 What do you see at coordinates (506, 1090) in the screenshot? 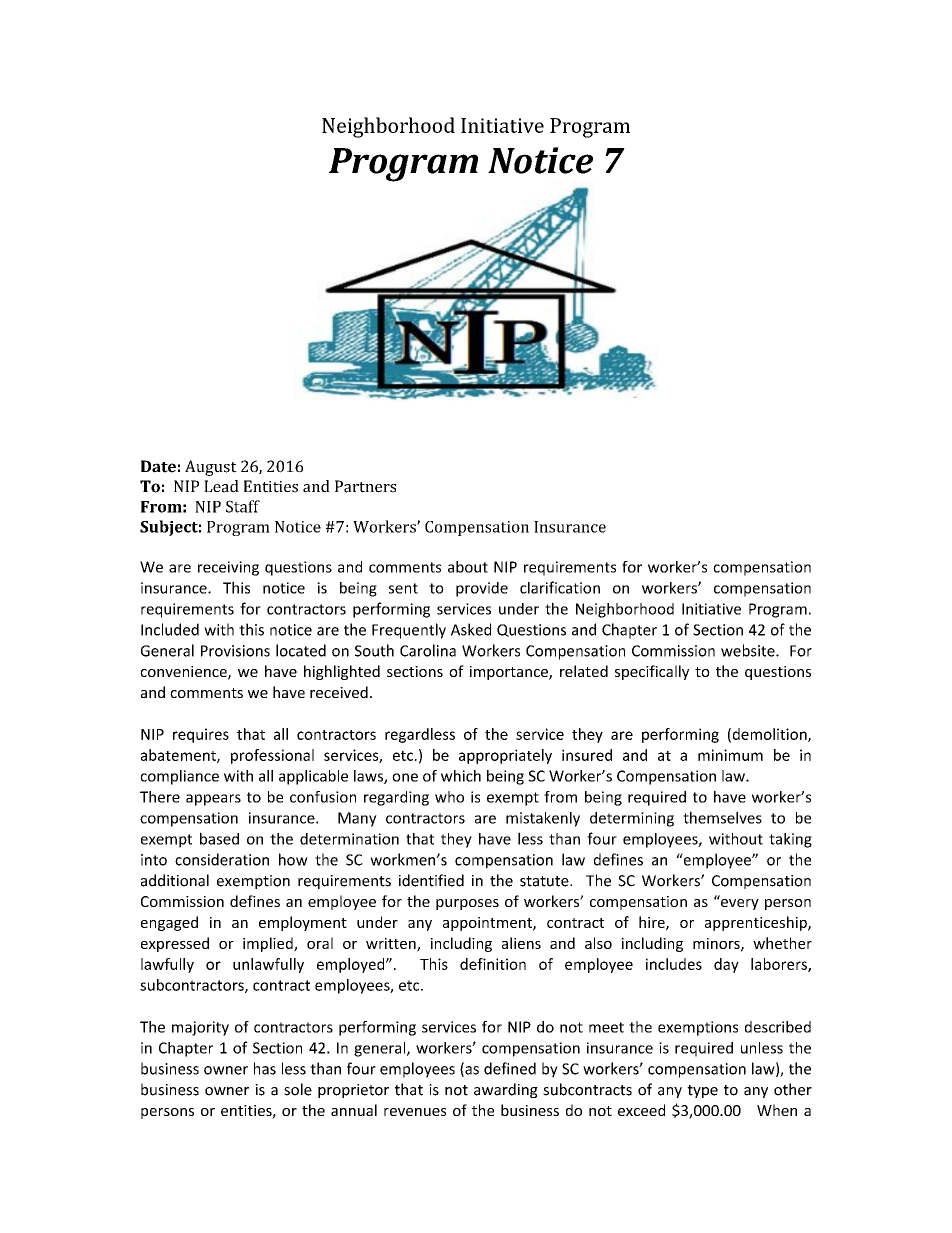
I see `awarding` at bounding box center [506, 1090].
